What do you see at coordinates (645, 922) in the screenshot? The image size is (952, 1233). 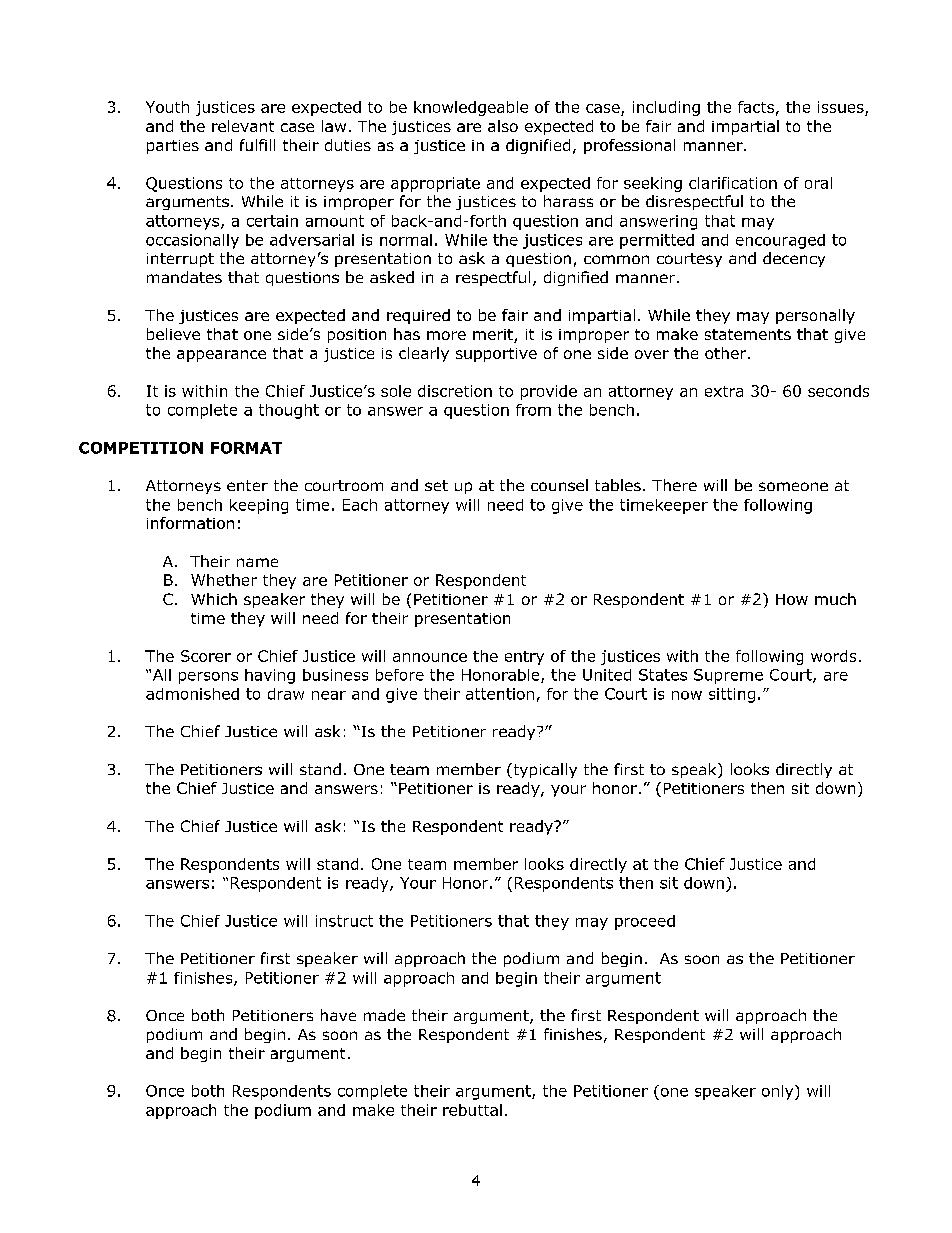 I see `proceed` at bounding box center [645, 922].
